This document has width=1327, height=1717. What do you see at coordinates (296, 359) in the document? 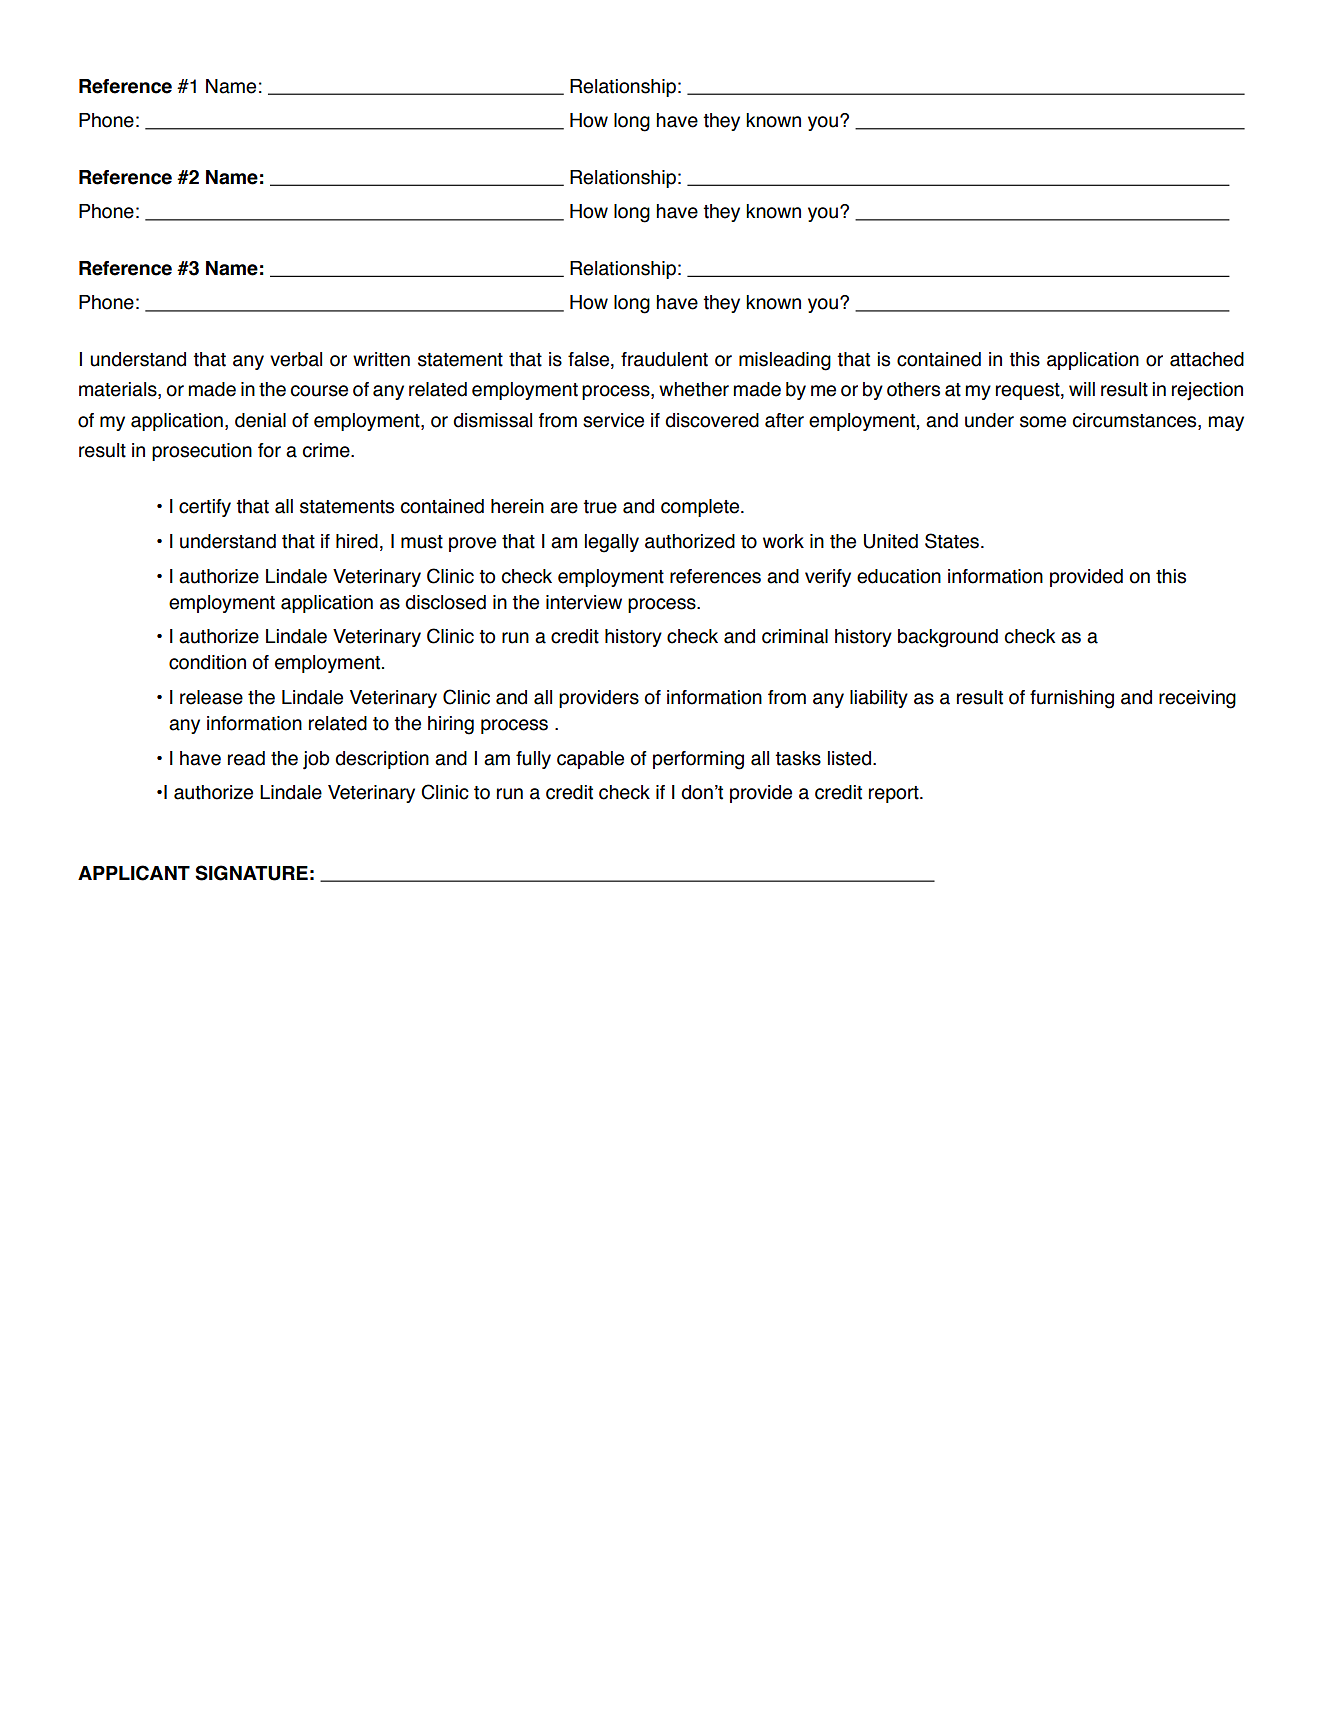
I see `verbal` at bounding box center [296, 359].
